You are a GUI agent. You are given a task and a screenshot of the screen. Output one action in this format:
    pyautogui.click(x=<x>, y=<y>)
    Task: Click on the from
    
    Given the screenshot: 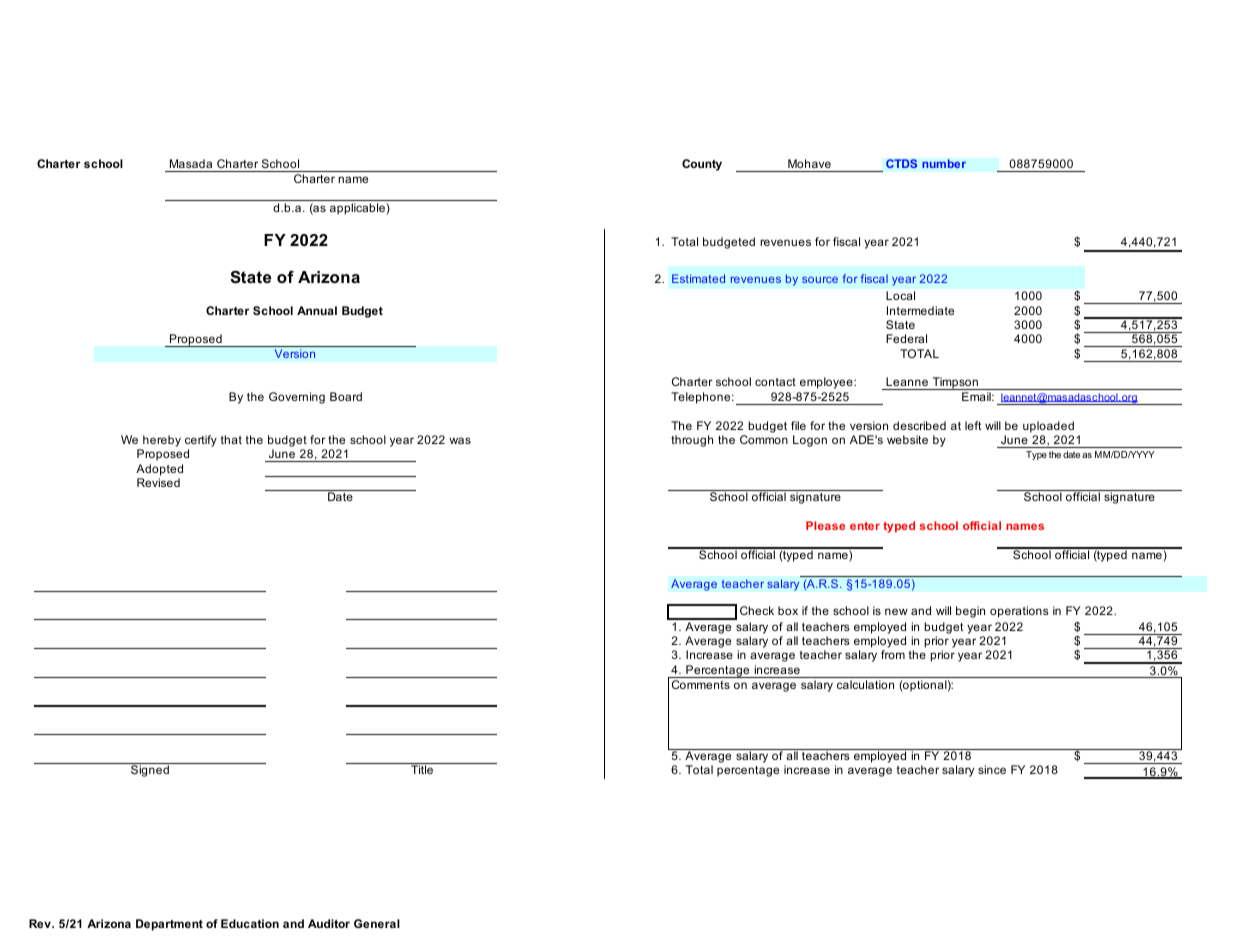 What is the action you would take?
    pyautogui.click(x=893, y=654)
